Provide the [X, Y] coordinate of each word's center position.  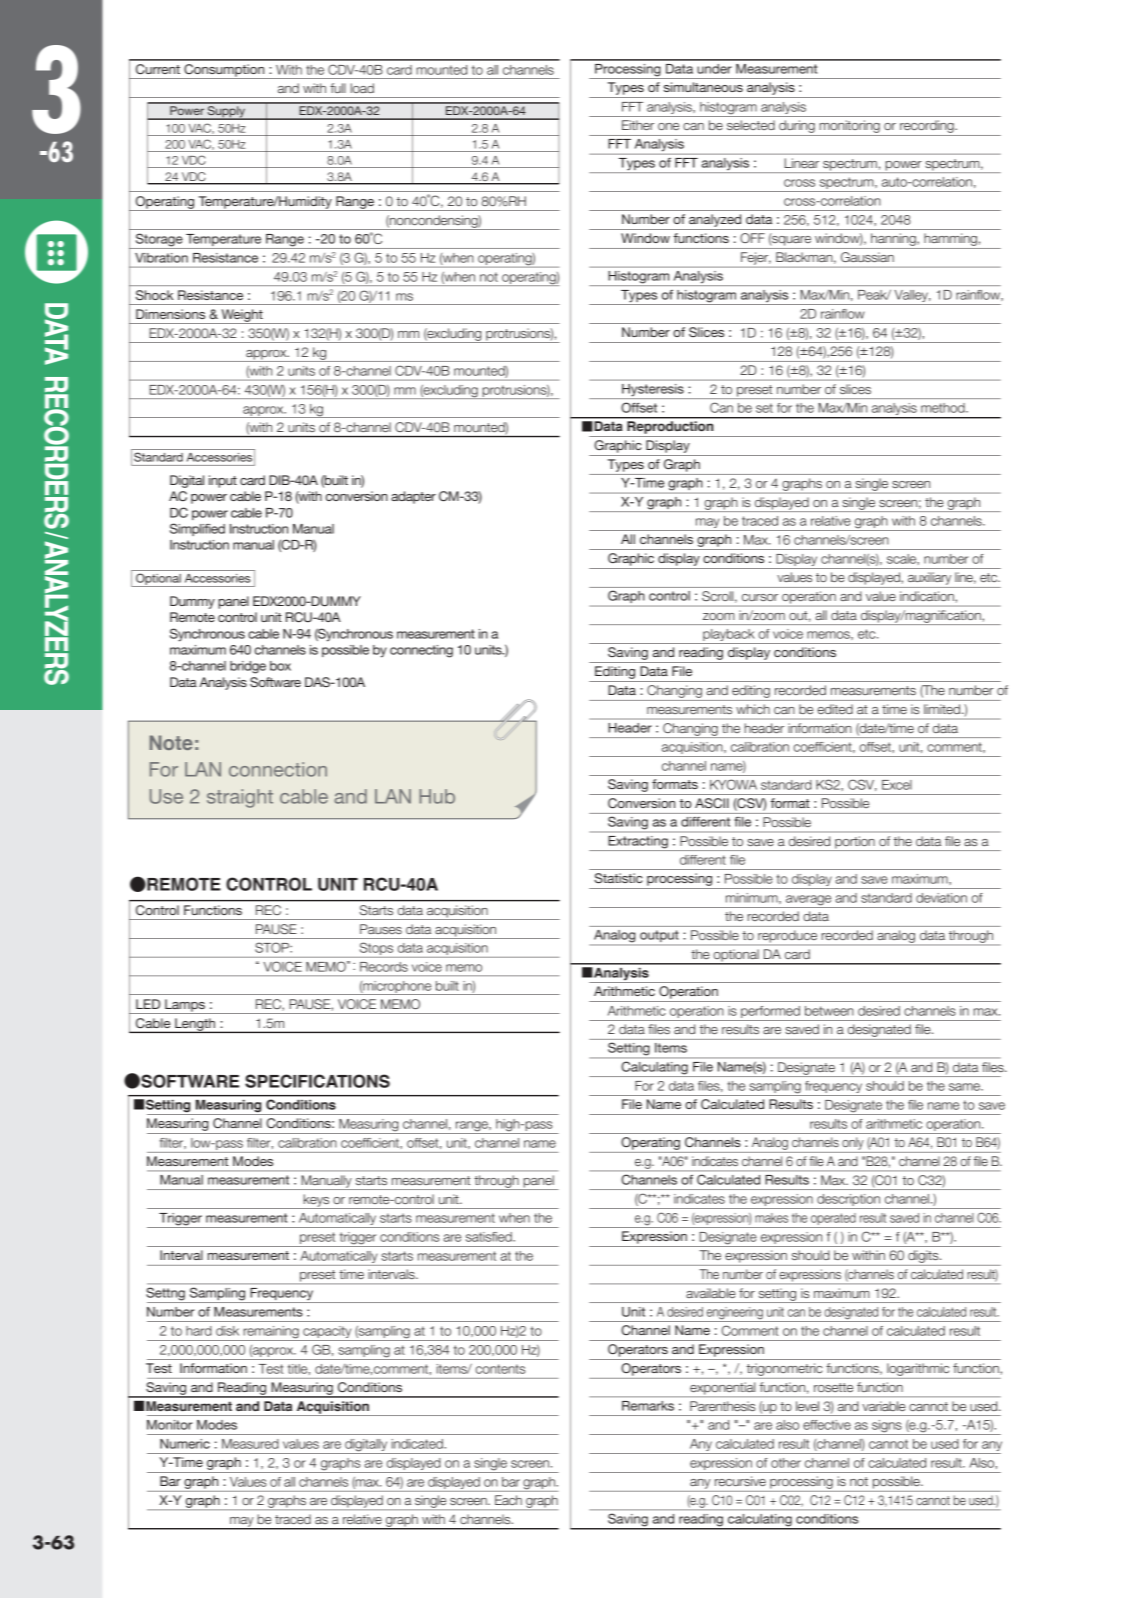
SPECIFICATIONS [317, 1081]
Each [508, 1500]
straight [240, 798]
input [223, 481]
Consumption [224, 71]
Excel [897, 785]
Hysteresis [653, 391]
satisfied [490, 1237]
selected [751, 125]
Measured [250, 1444]
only [852, 1144]
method [944, 408]
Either [638, 125]
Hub [437, 796]
